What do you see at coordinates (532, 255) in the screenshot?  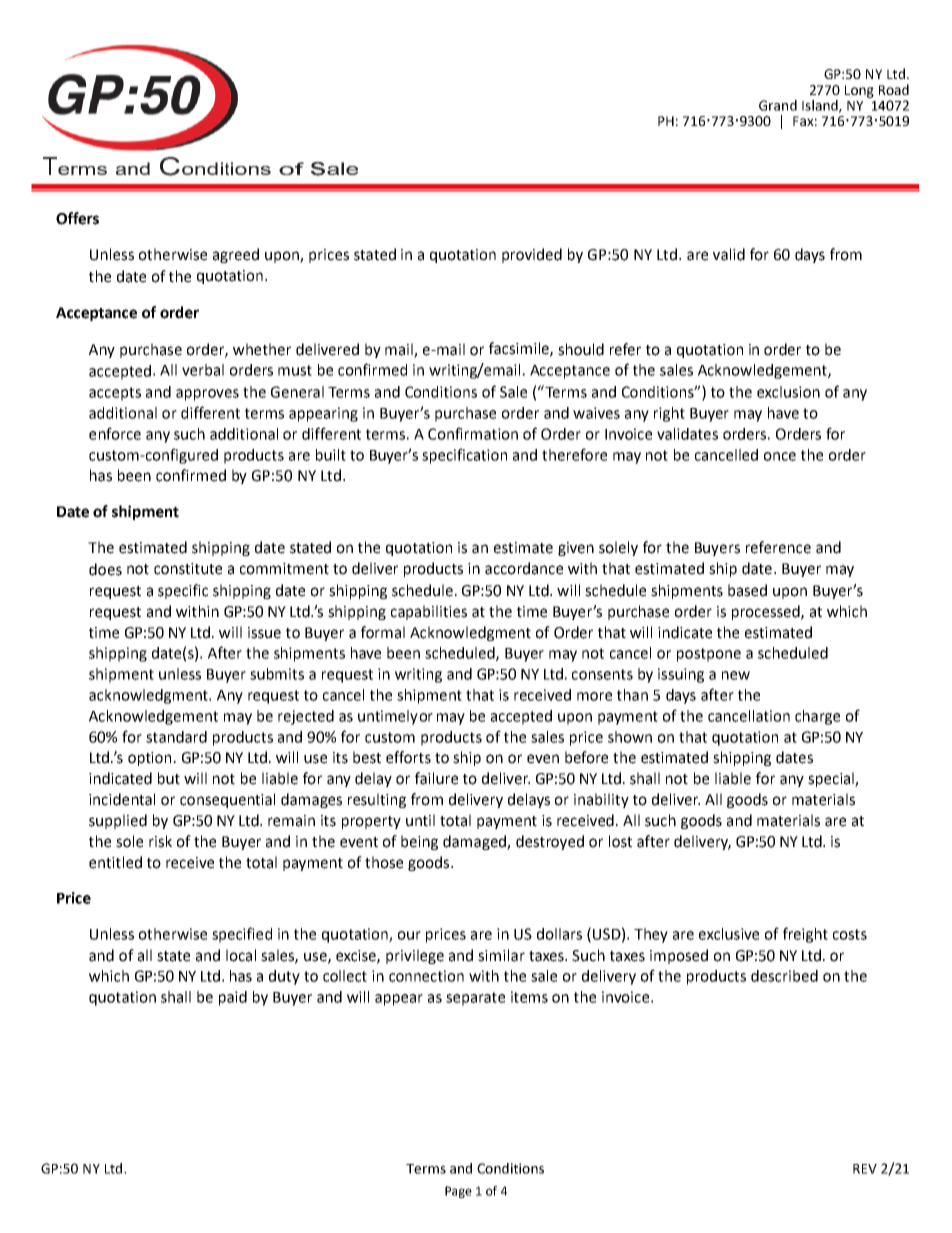 I see `provided` at bounding box center [532, 255].
